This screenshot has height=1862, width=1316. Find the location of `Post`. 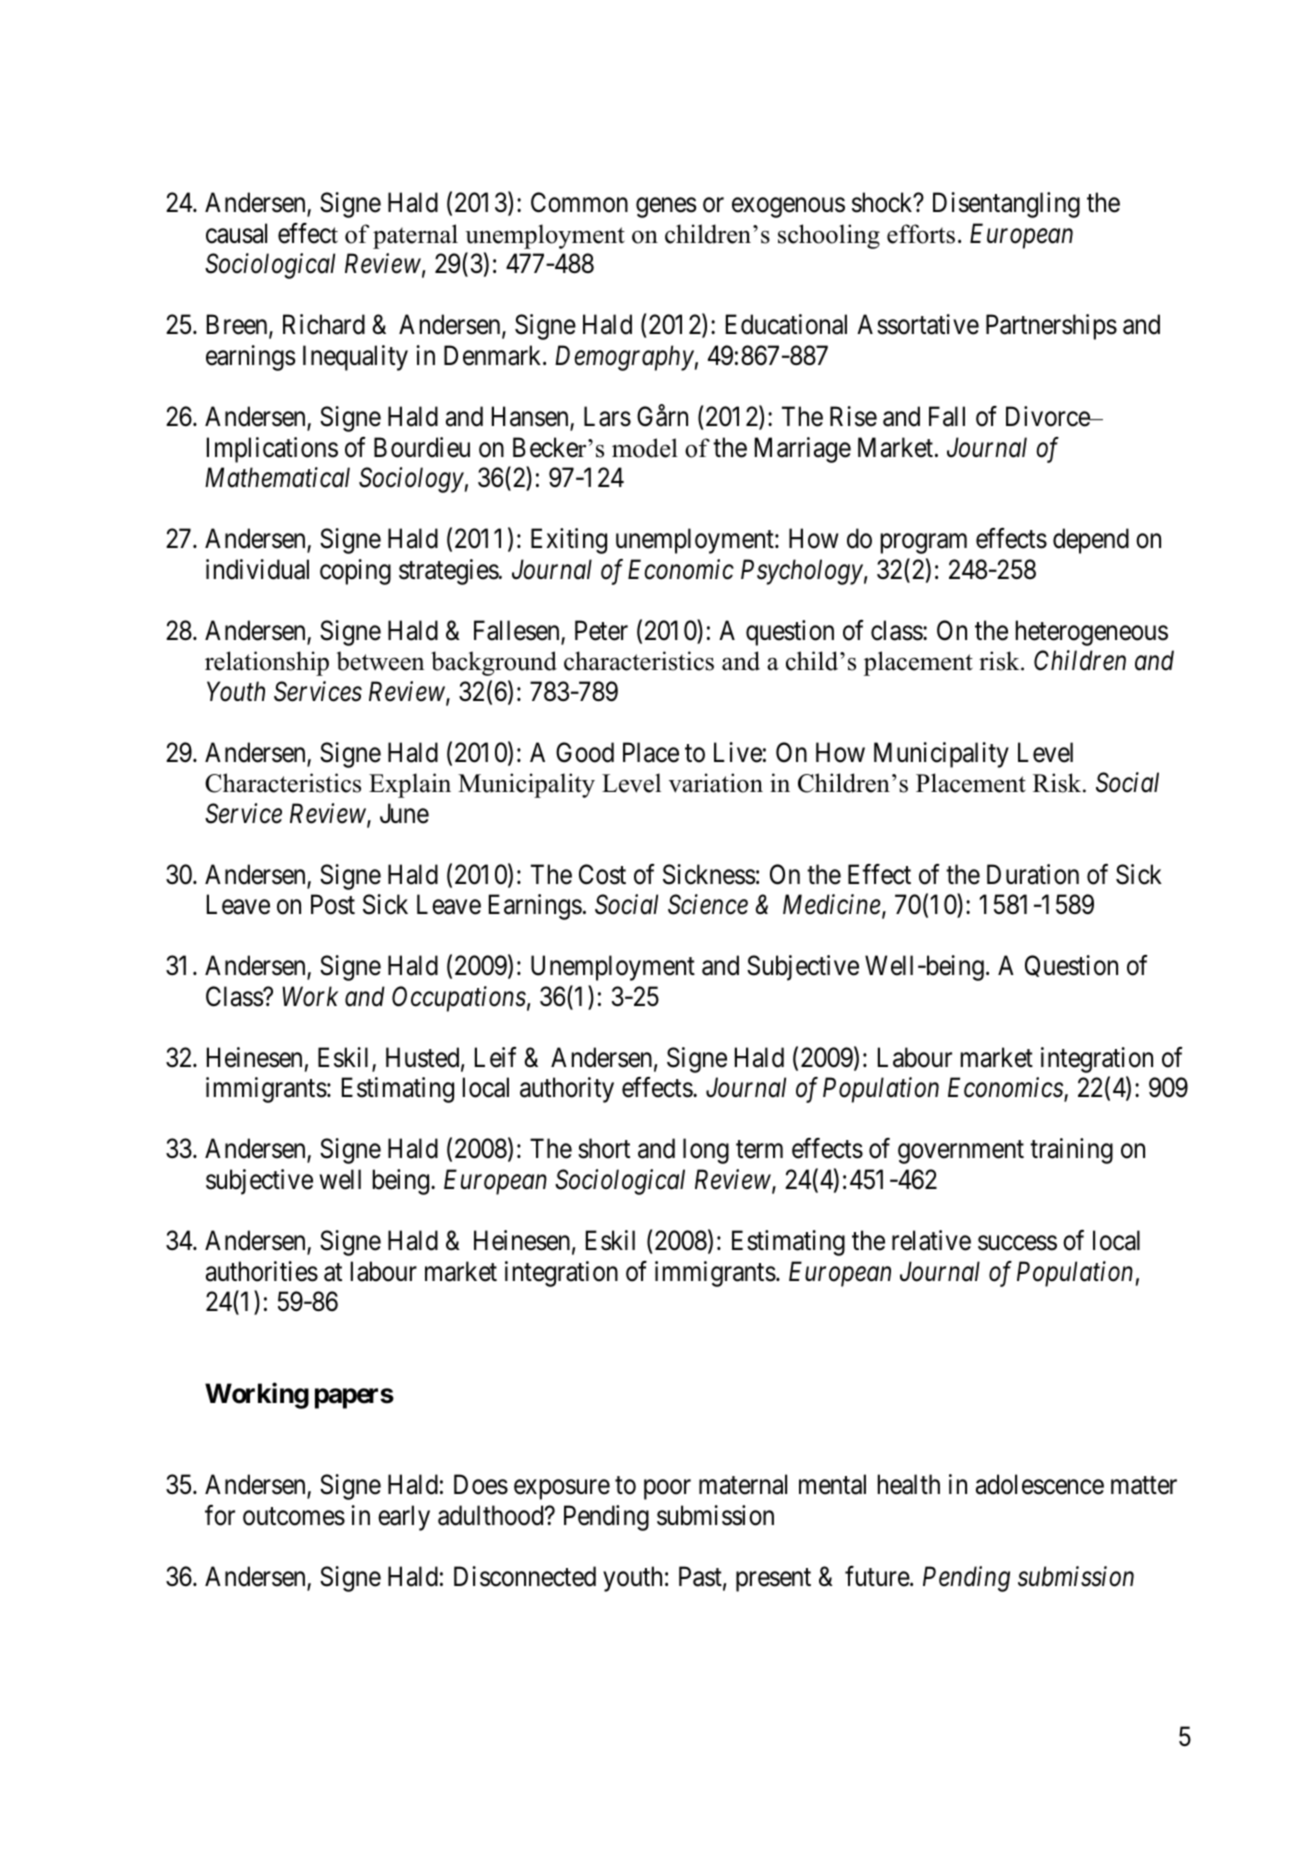

Post is located at coordinates (333, 905).
